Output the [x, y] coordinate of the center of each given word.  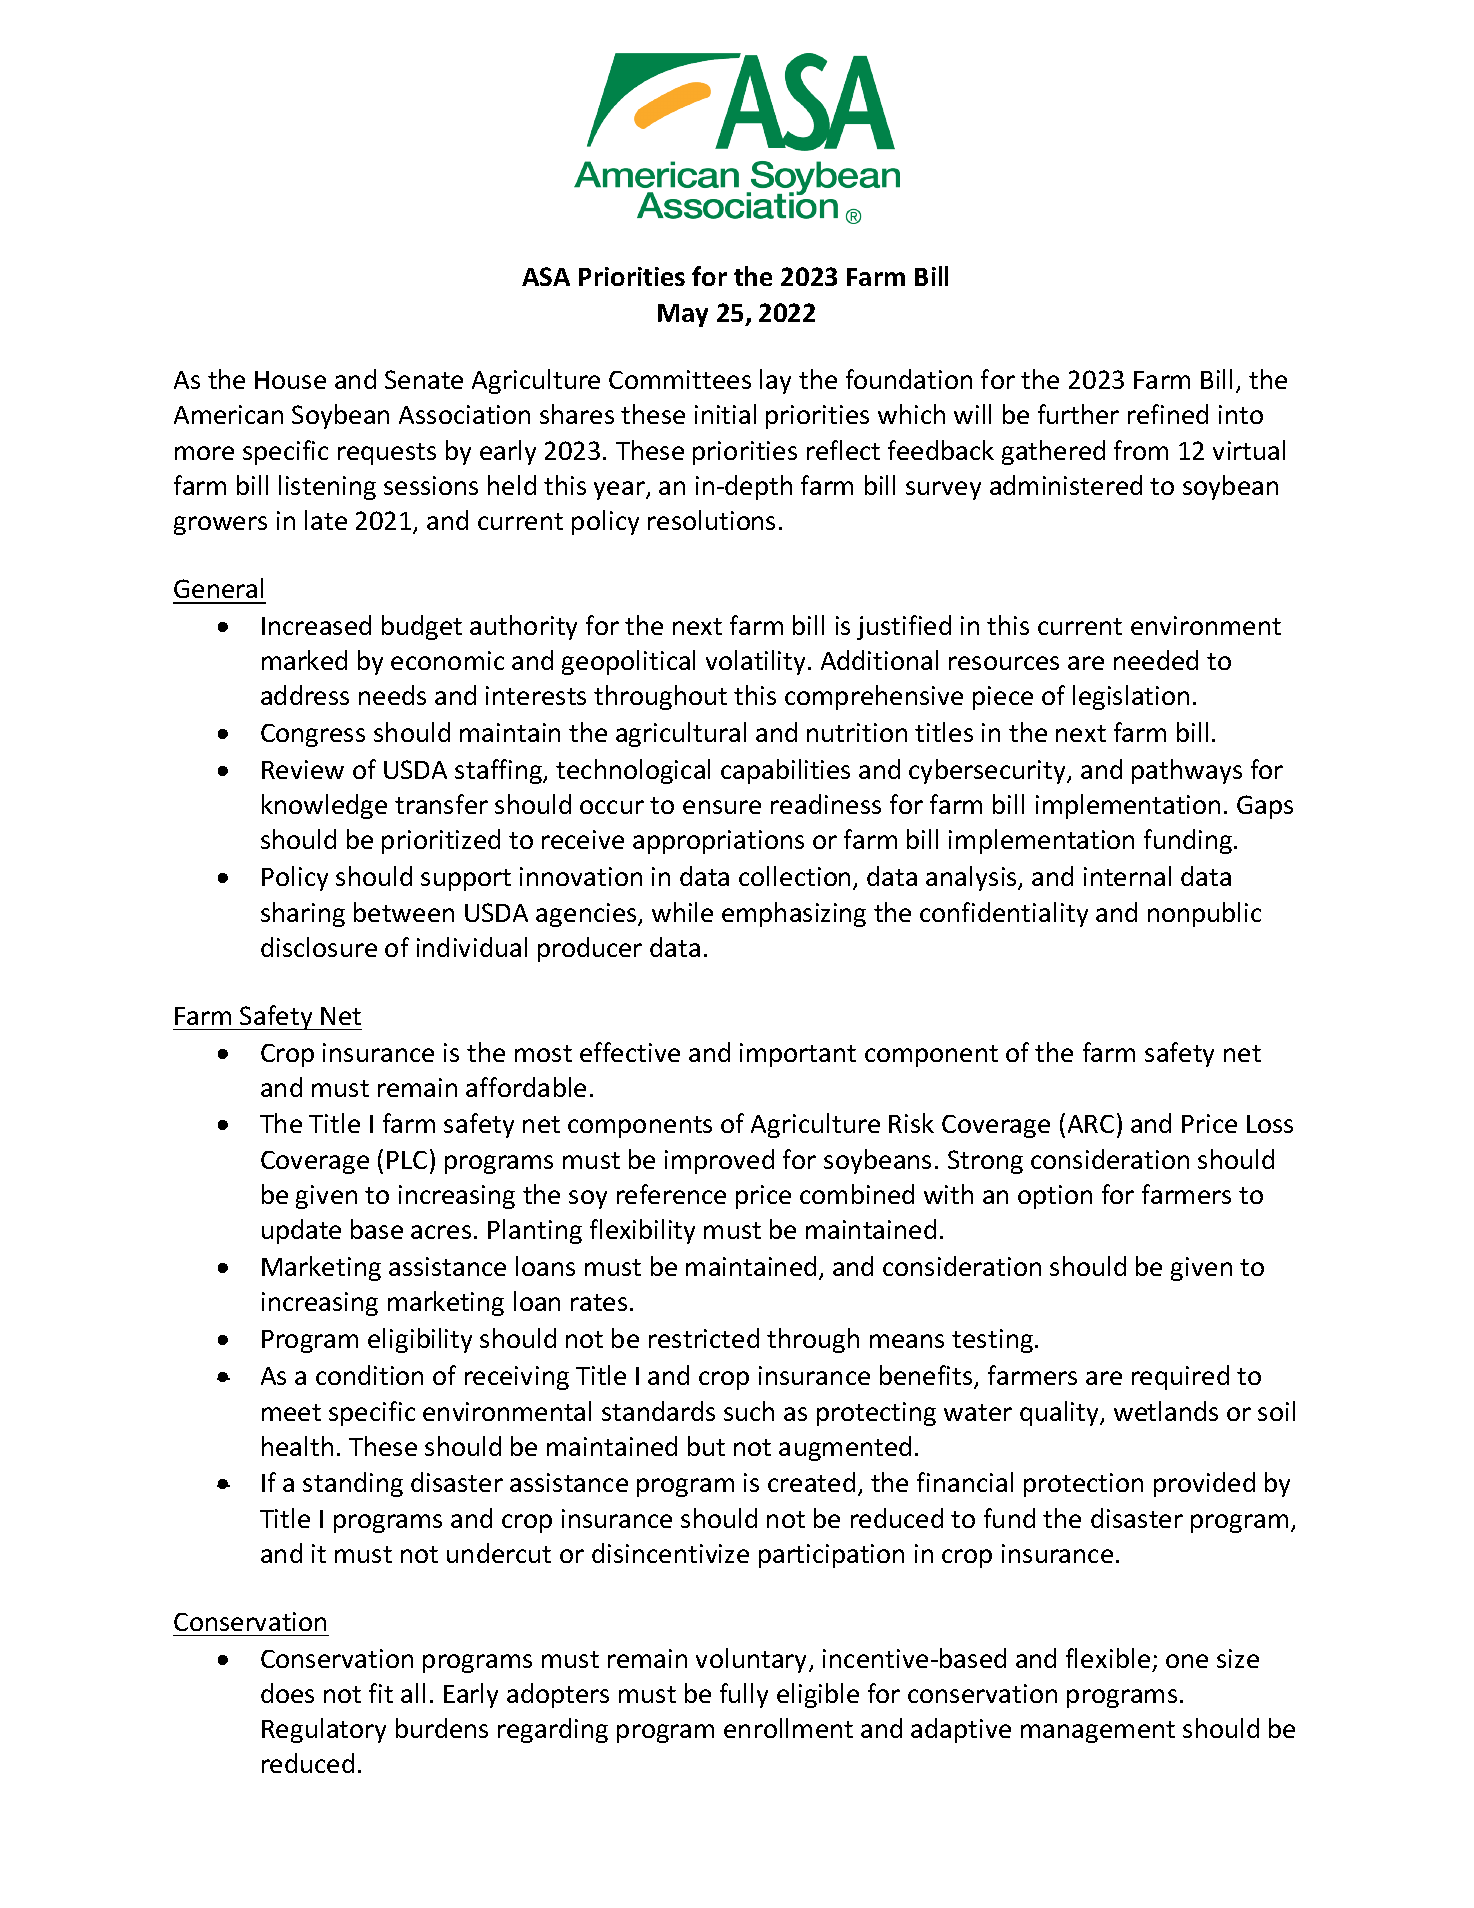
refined [1168, 414]
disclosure [319, 947]
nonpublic [1204, 914]
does [287, 1693]
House [290, 380]
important [798, 1055]
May [683, 315]
